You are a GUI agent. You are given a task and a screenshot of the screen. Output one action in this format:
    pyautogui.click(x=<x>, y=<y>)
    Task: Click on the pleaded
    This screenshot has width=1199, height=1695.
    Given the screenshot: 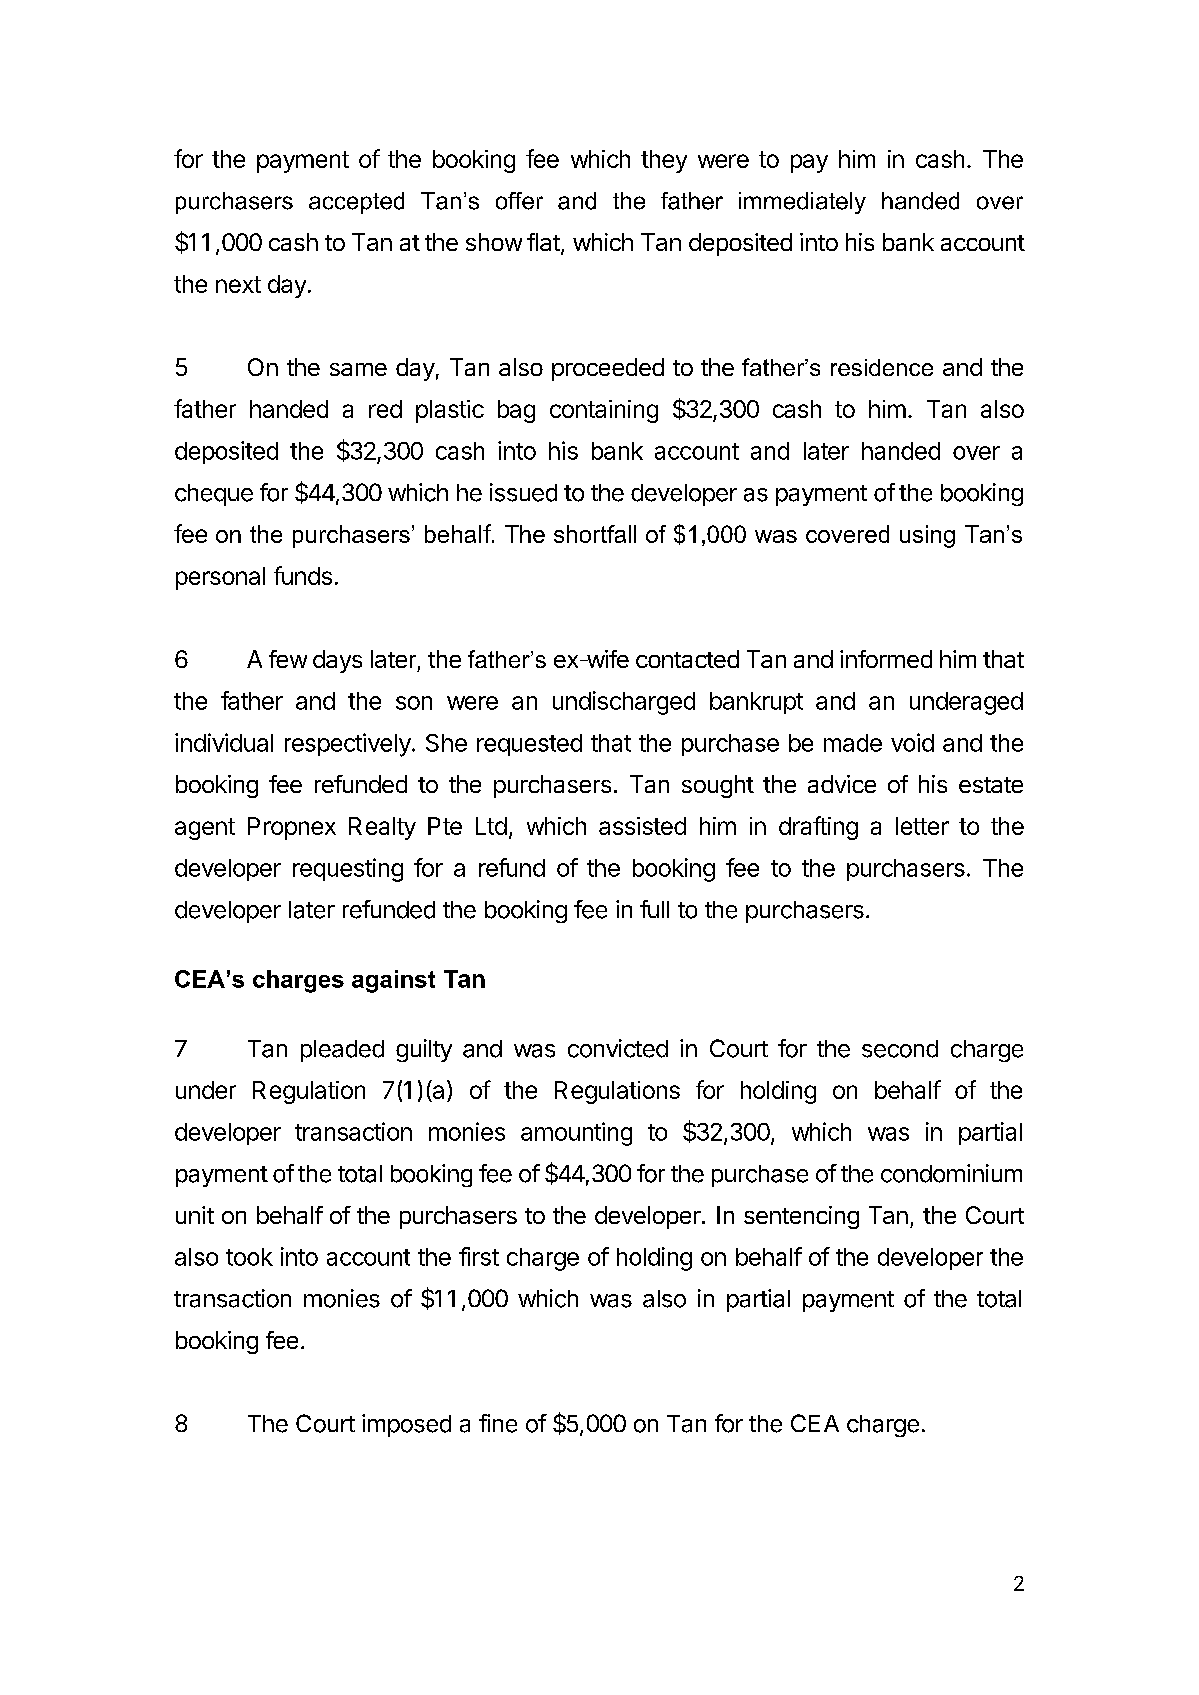 What is the action you would take?
    pyautogui.click(x=342, y=1051)
